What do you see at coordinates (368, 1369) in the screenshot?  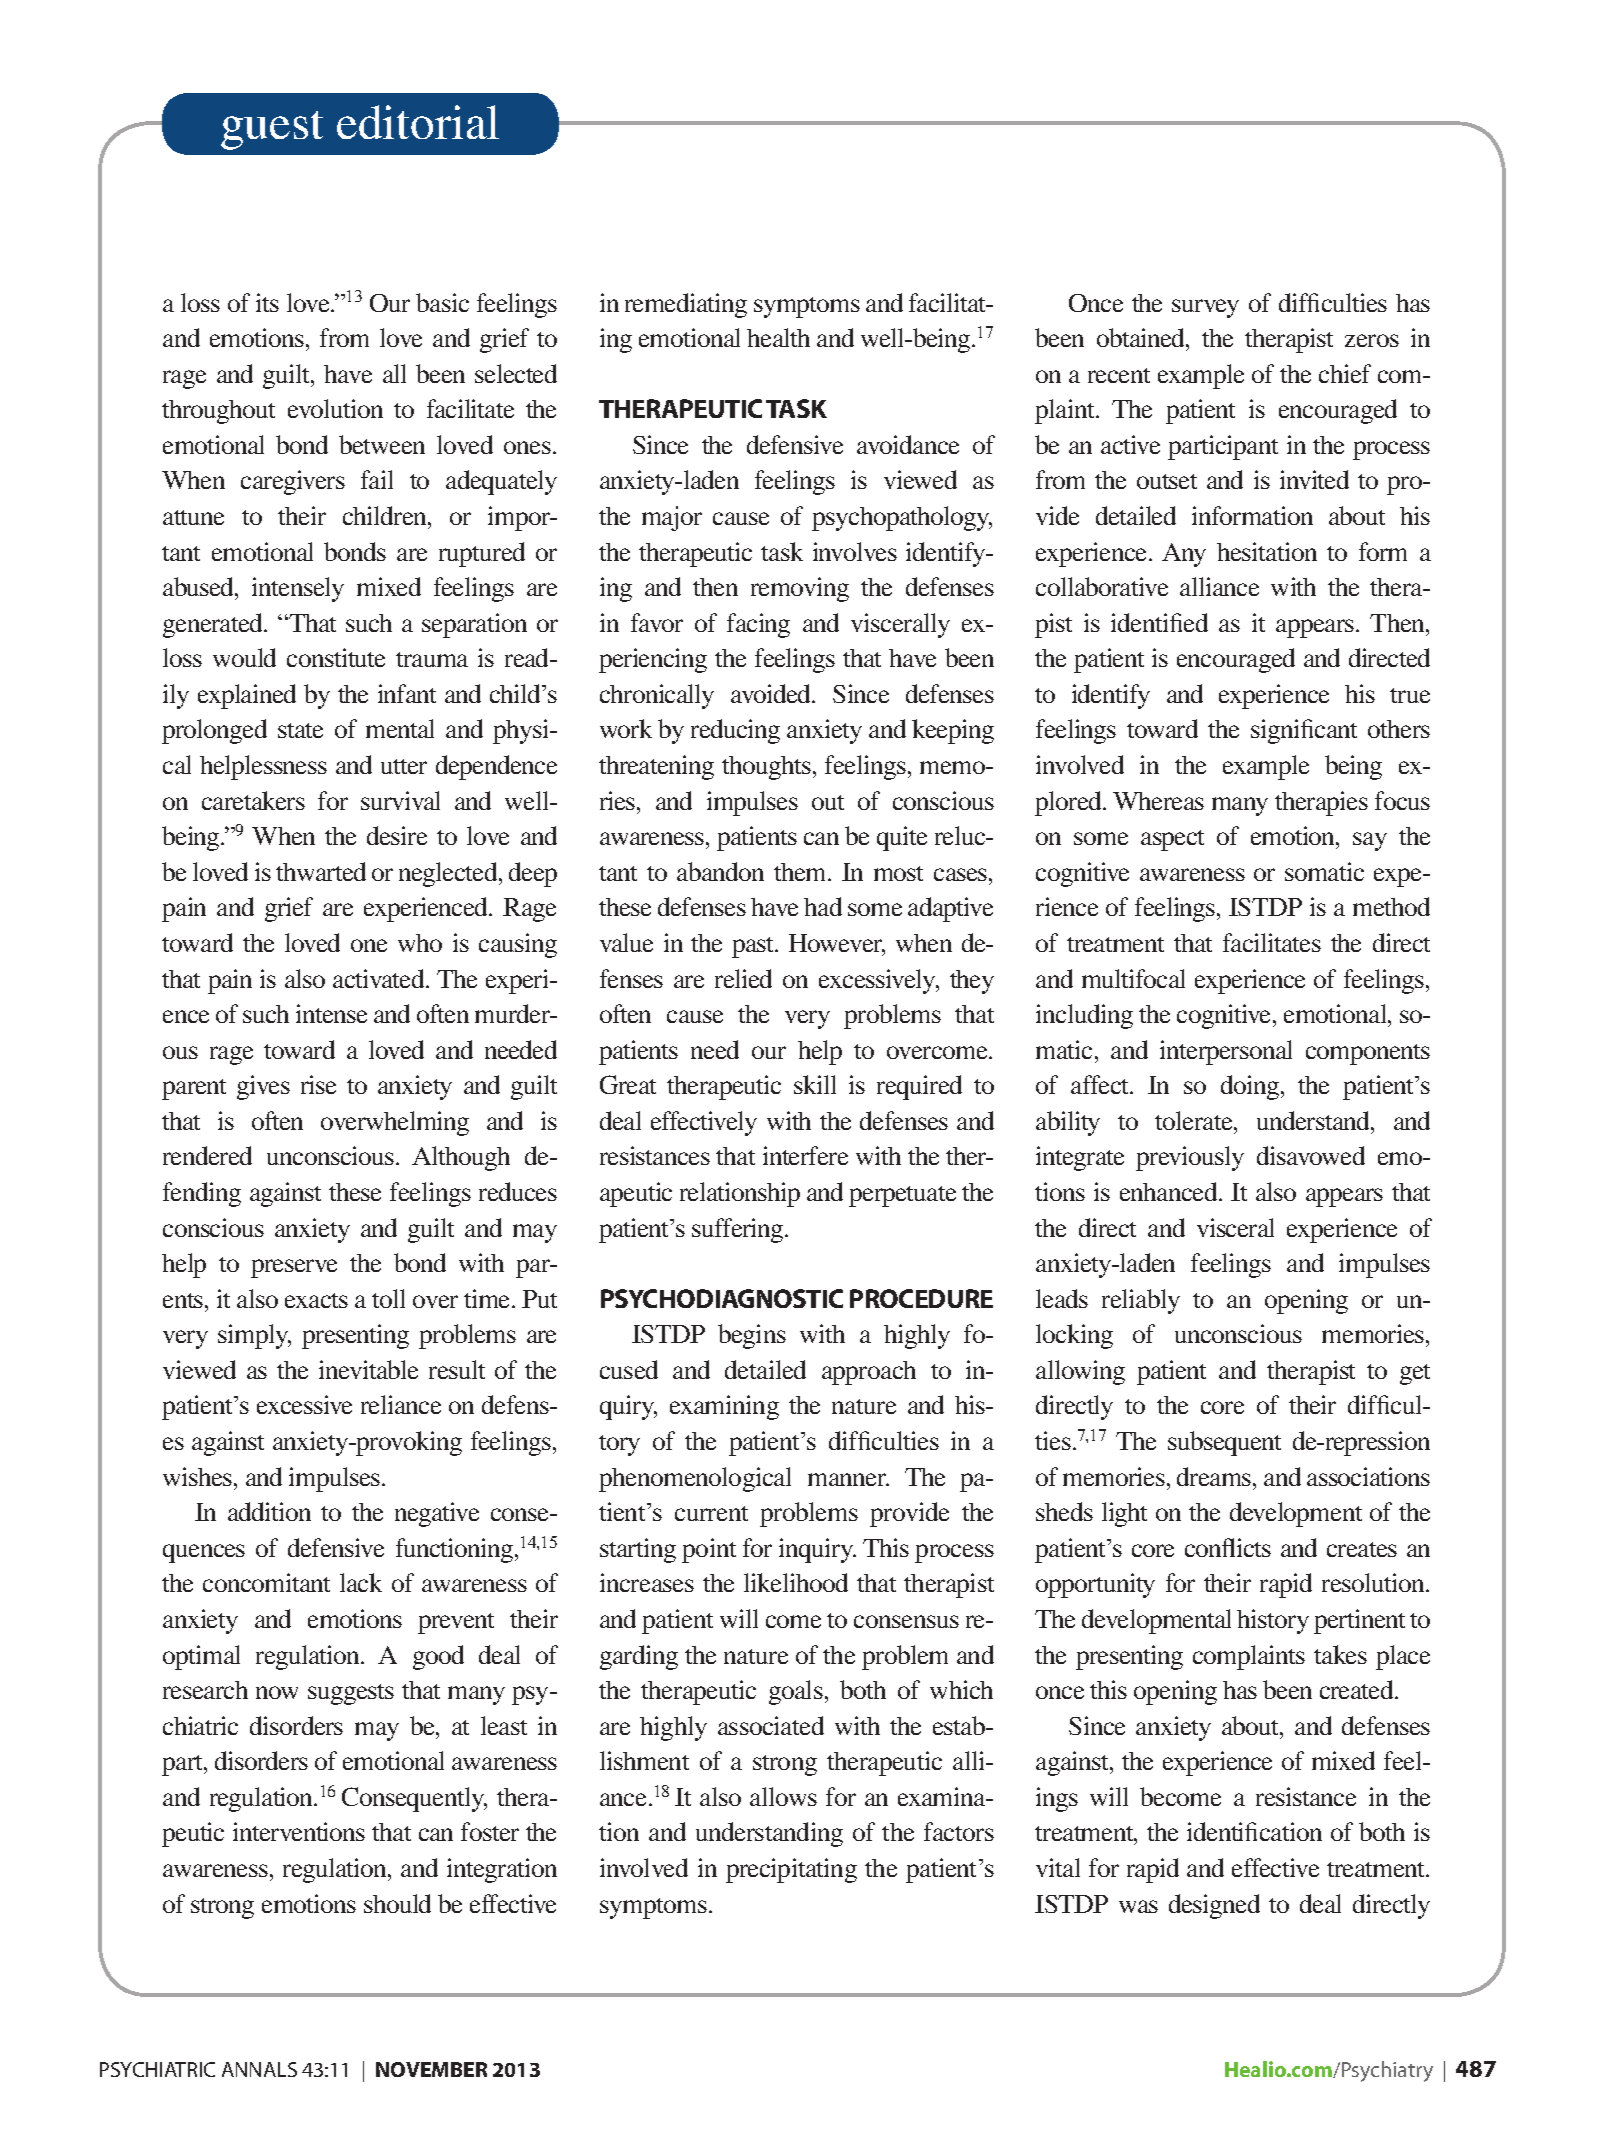 I see `inevitable` at bounding box center [368, 1369].
